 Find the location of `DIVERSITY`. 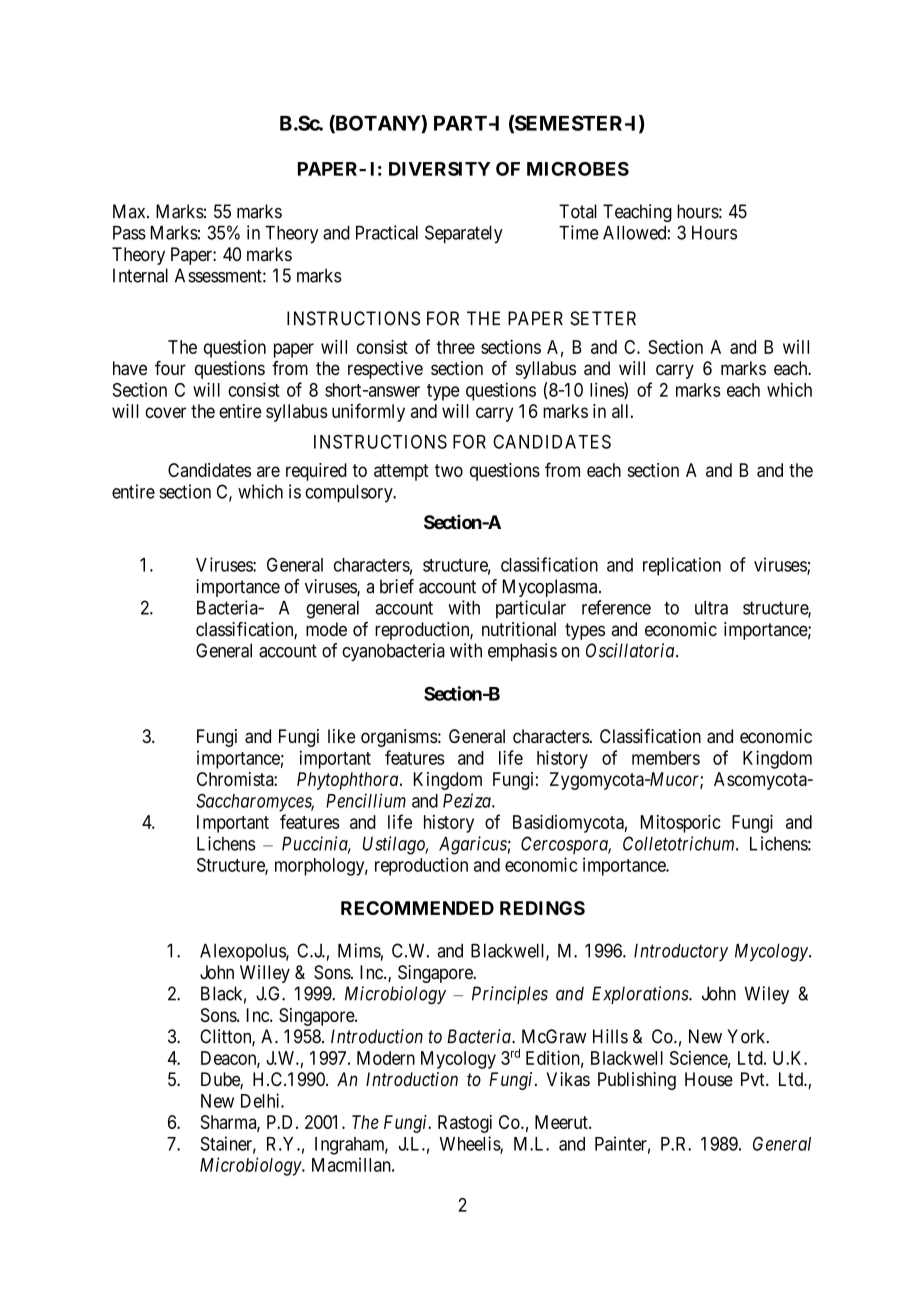

DIVERSITY is located at coordinates (439, 169).
